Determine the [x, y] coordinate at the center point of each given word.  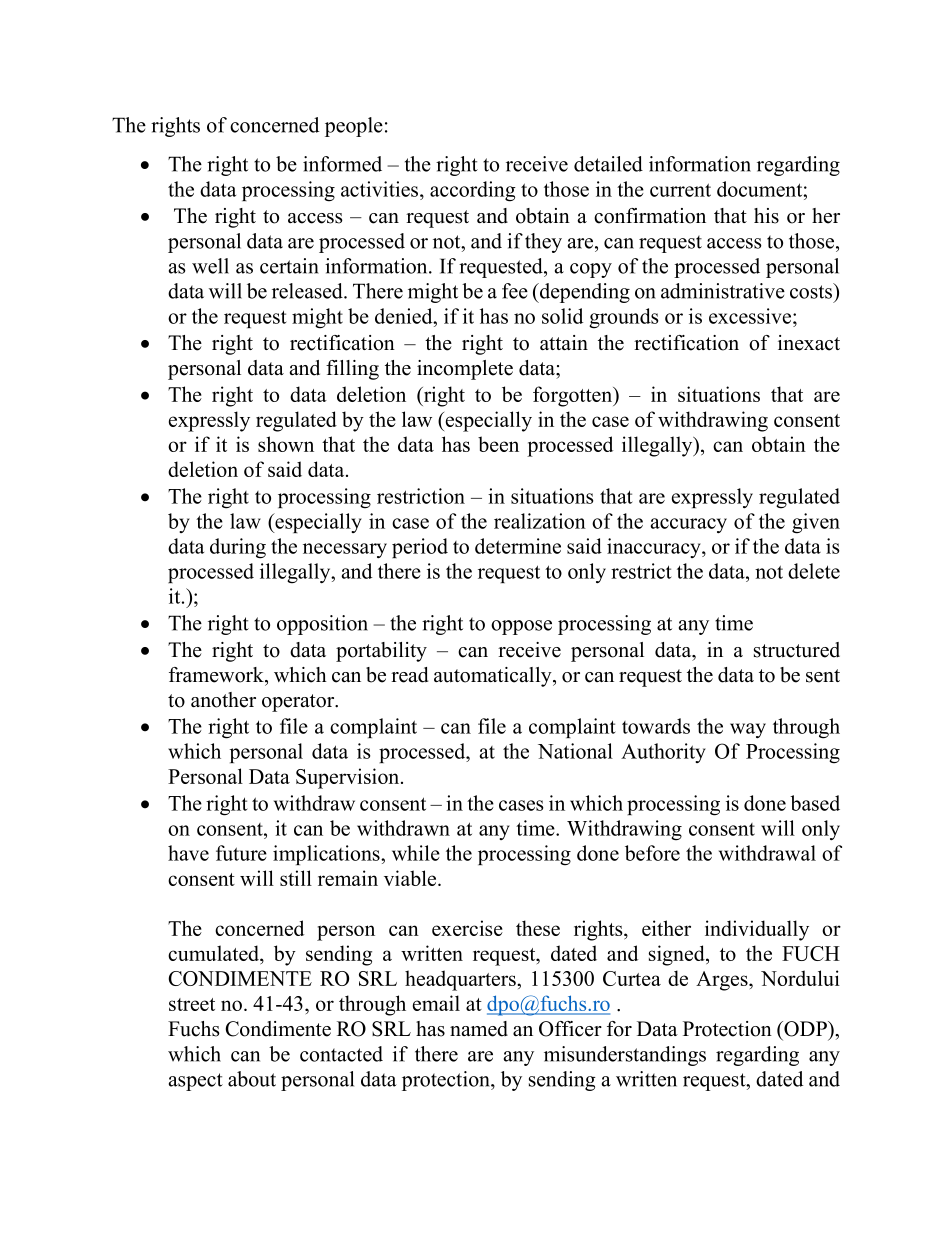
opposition [322, 625]
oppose [521, 627]
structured [797, 650]
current [680, 190]
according [473, 191]
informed [342, 164]
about [252, 1079]
